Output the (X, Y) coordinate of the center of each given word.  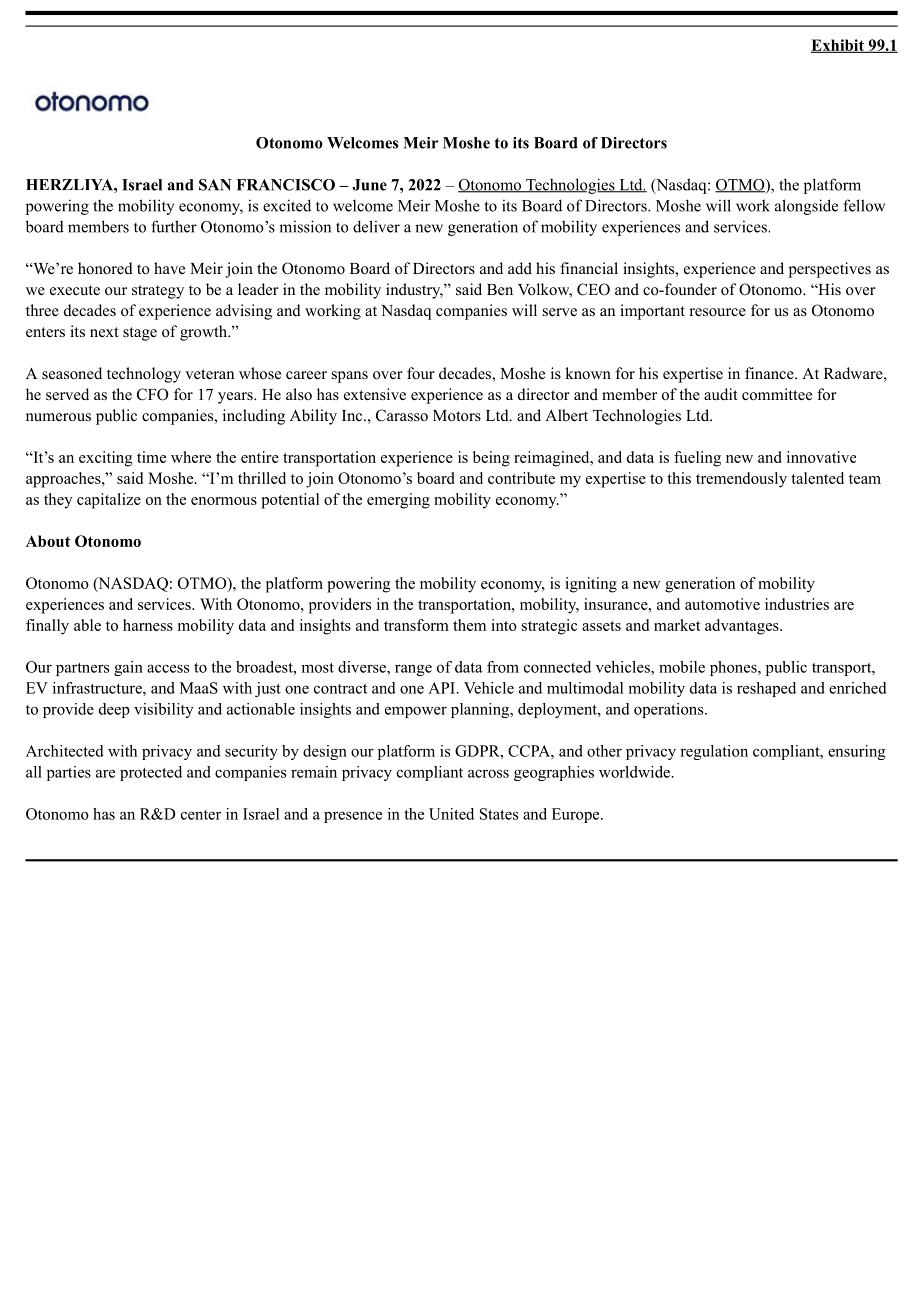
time (151, 457)
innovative (821, 457)
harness (148, 625)
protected (151, 773)
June (369, 185)
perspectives (830, 270)
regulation (714, 752)
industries (797, 604)
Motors (457, 416)
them (469, 625)
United (451, 814)
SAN (215, 185)
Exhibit (838, 46)
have (169, 268)
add (520, 268)
